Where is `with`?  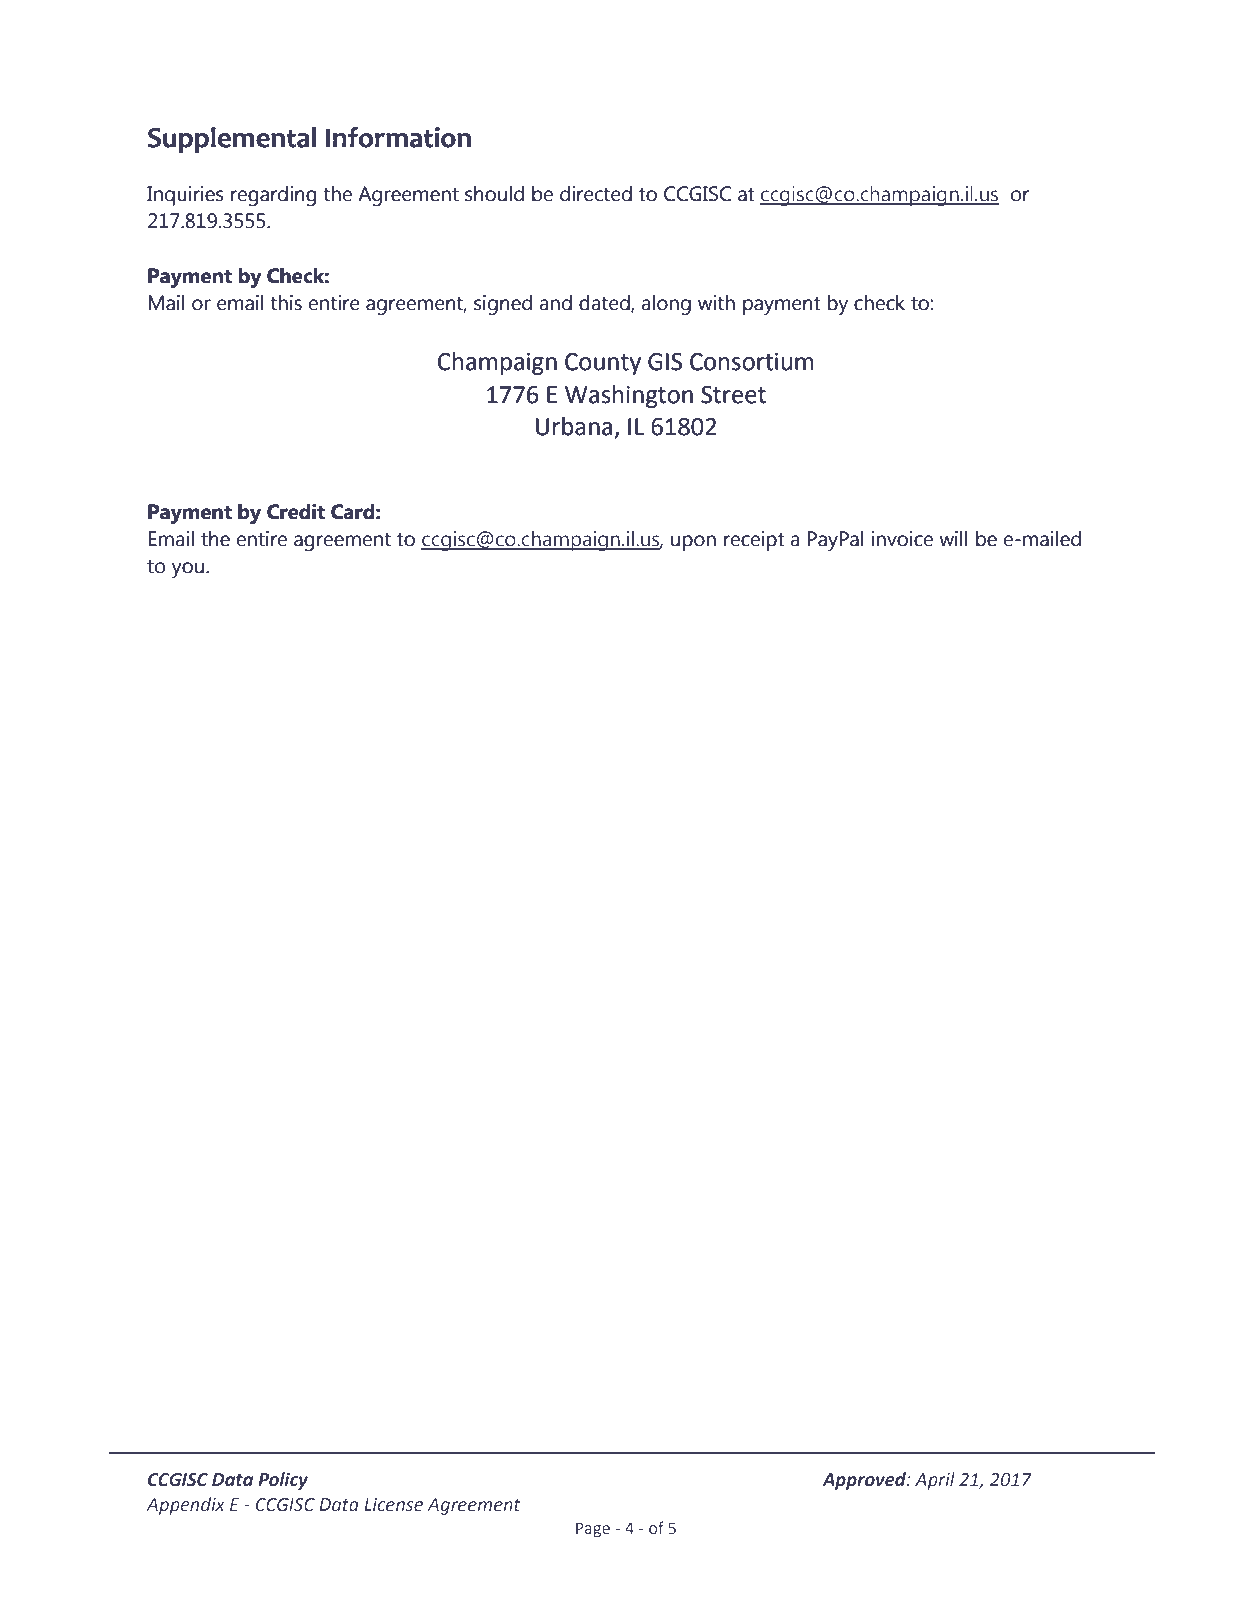 with is located at coordinates (716, 303).
